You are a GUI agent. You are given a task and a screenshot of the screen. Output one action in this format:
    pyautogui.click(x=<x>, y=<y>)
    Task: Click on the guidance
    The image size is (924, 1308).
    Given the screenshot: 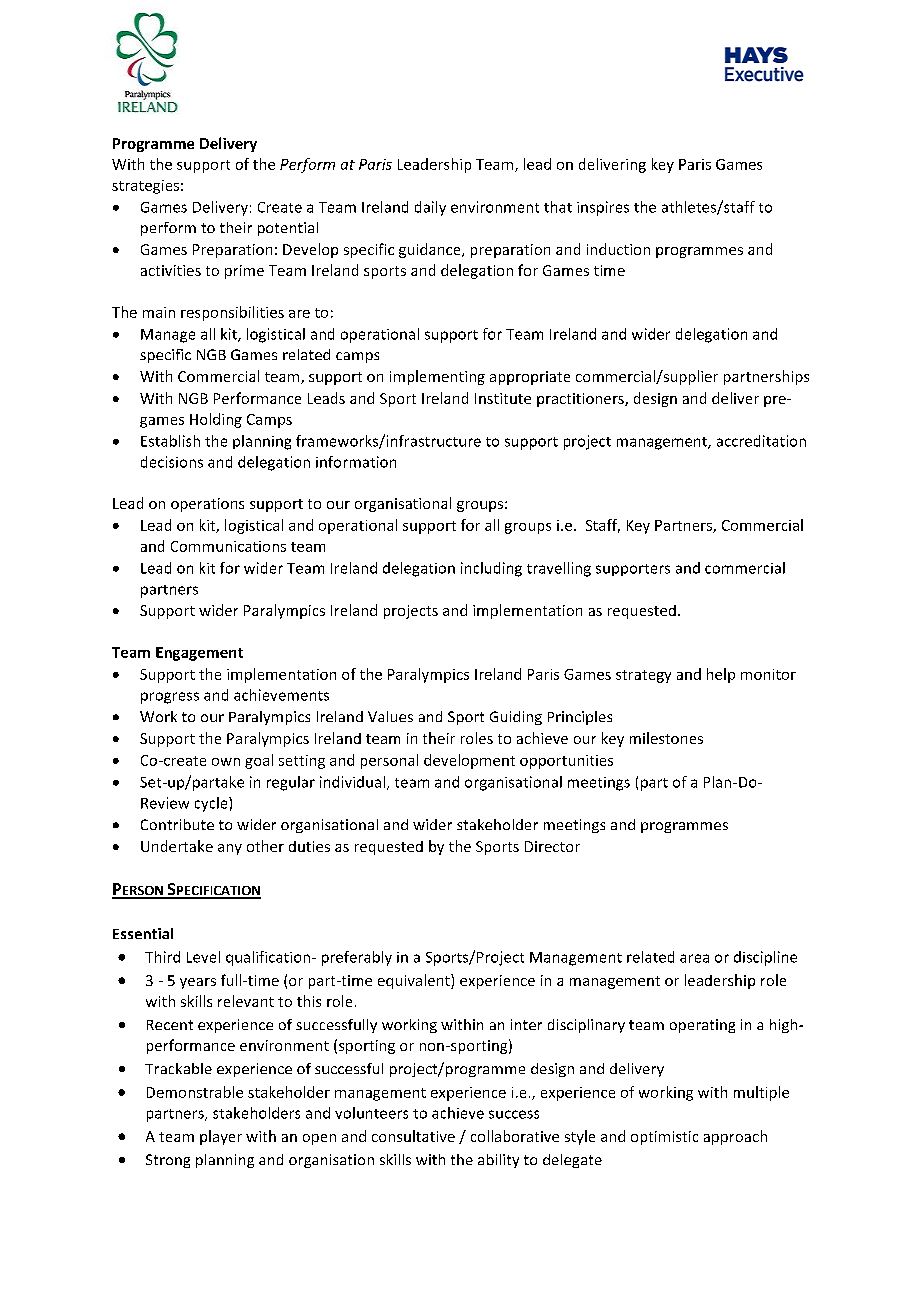 What is the action you would take?
    pyautogui.click(x=431, y=250)
